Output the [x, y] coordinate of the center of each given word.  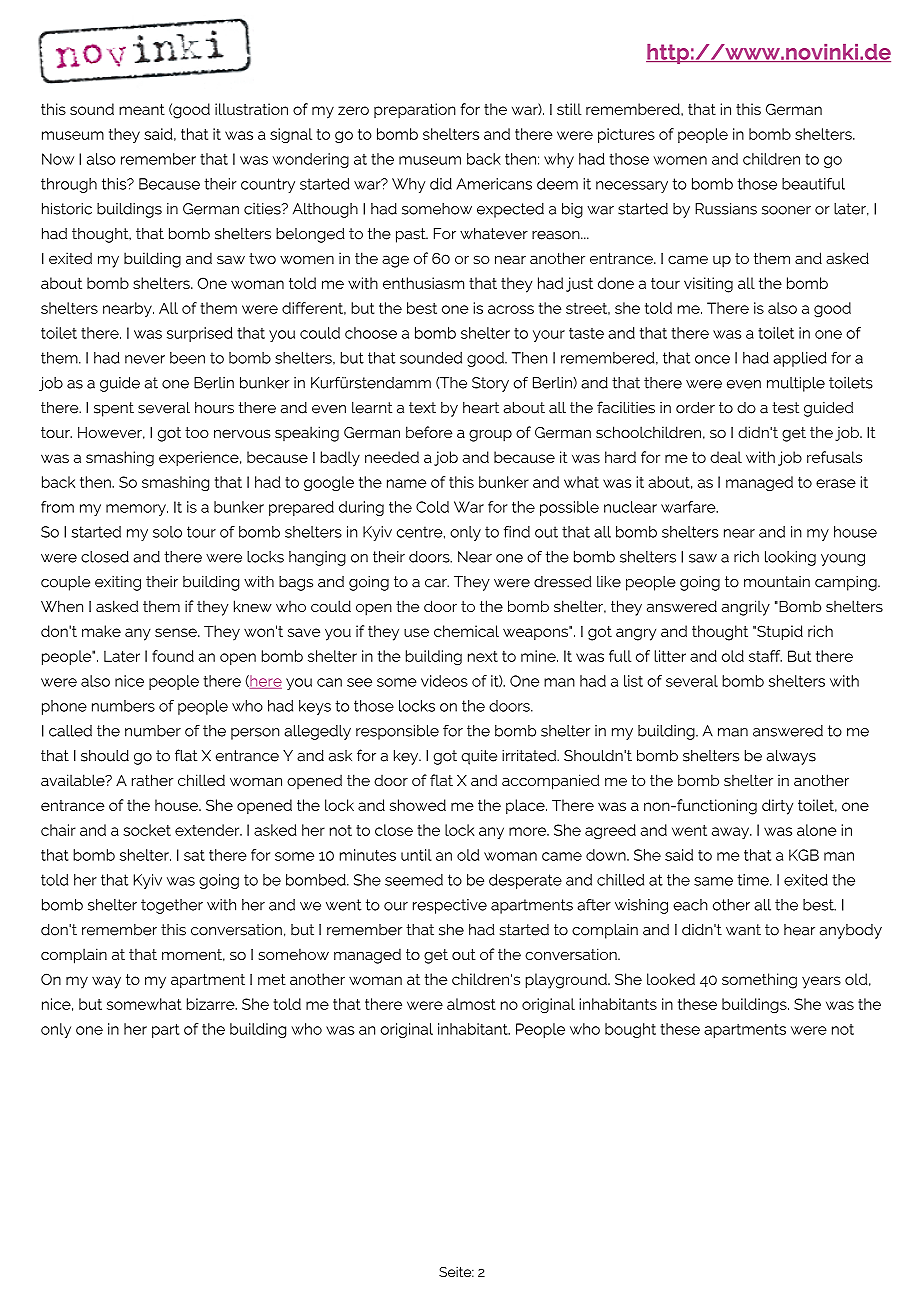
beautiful [813, 184]
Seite [456, 1272]
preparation [415, 110]
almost [471, 1004]
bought [630, 1030]
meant [142, 109]
